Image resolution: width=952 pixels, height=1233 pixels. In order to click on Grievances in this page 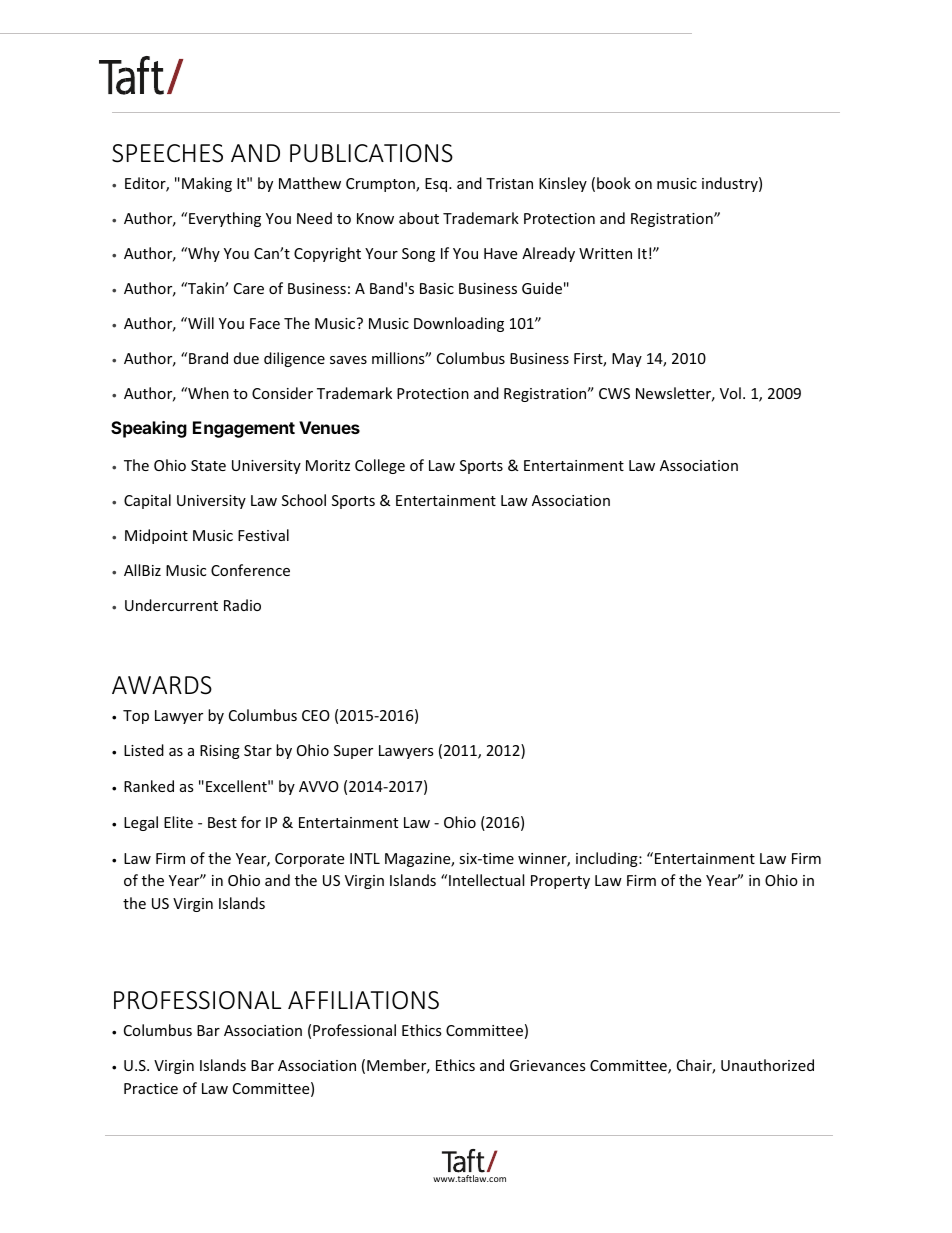, I will do `click(548, 1065)`.
